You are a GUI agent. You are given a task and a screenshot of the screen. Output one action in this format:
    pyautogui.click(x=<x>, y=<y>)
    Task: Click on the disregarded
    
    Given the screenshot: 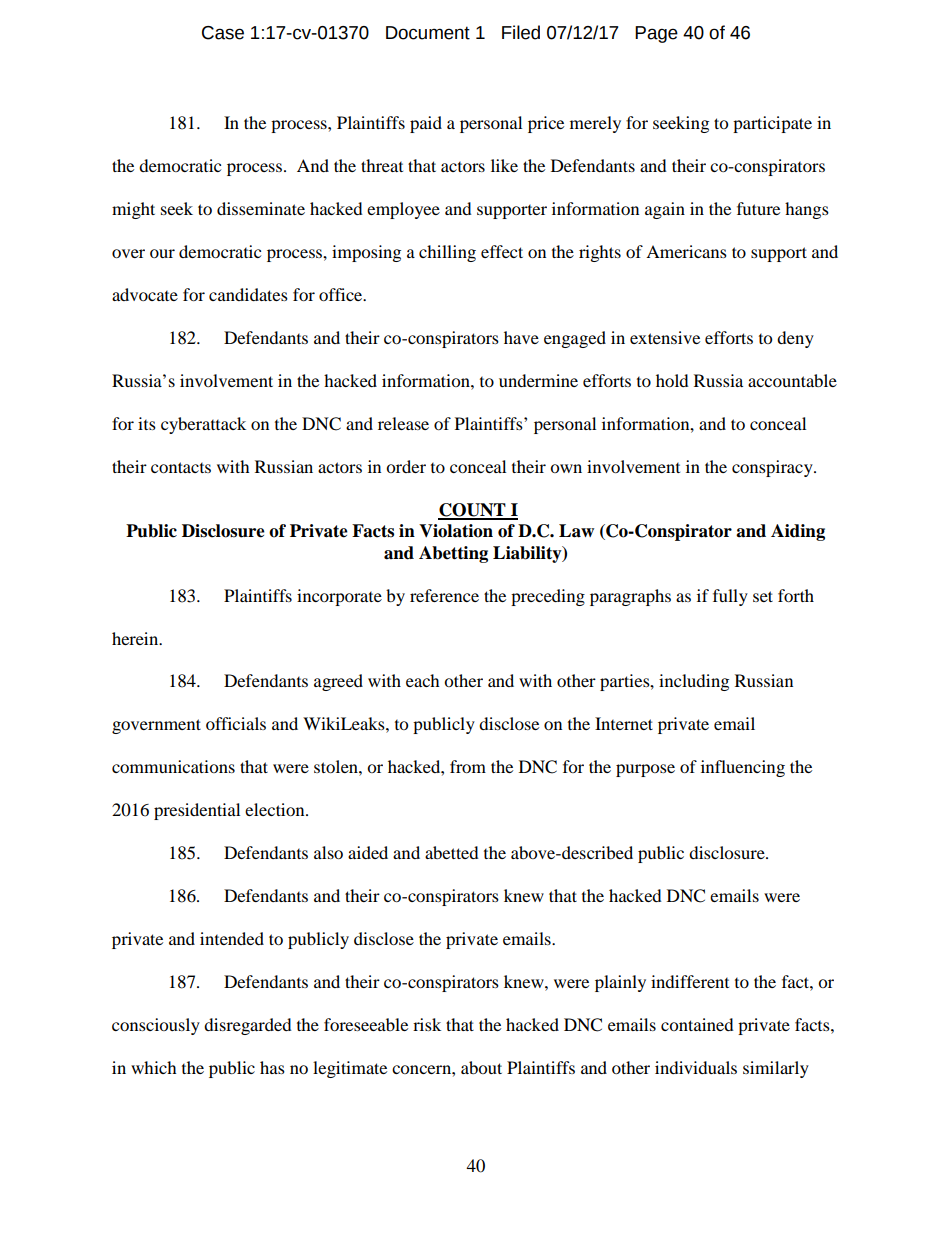 What is the action you would take?
    pyautogui.click(x=248, y=1026)
